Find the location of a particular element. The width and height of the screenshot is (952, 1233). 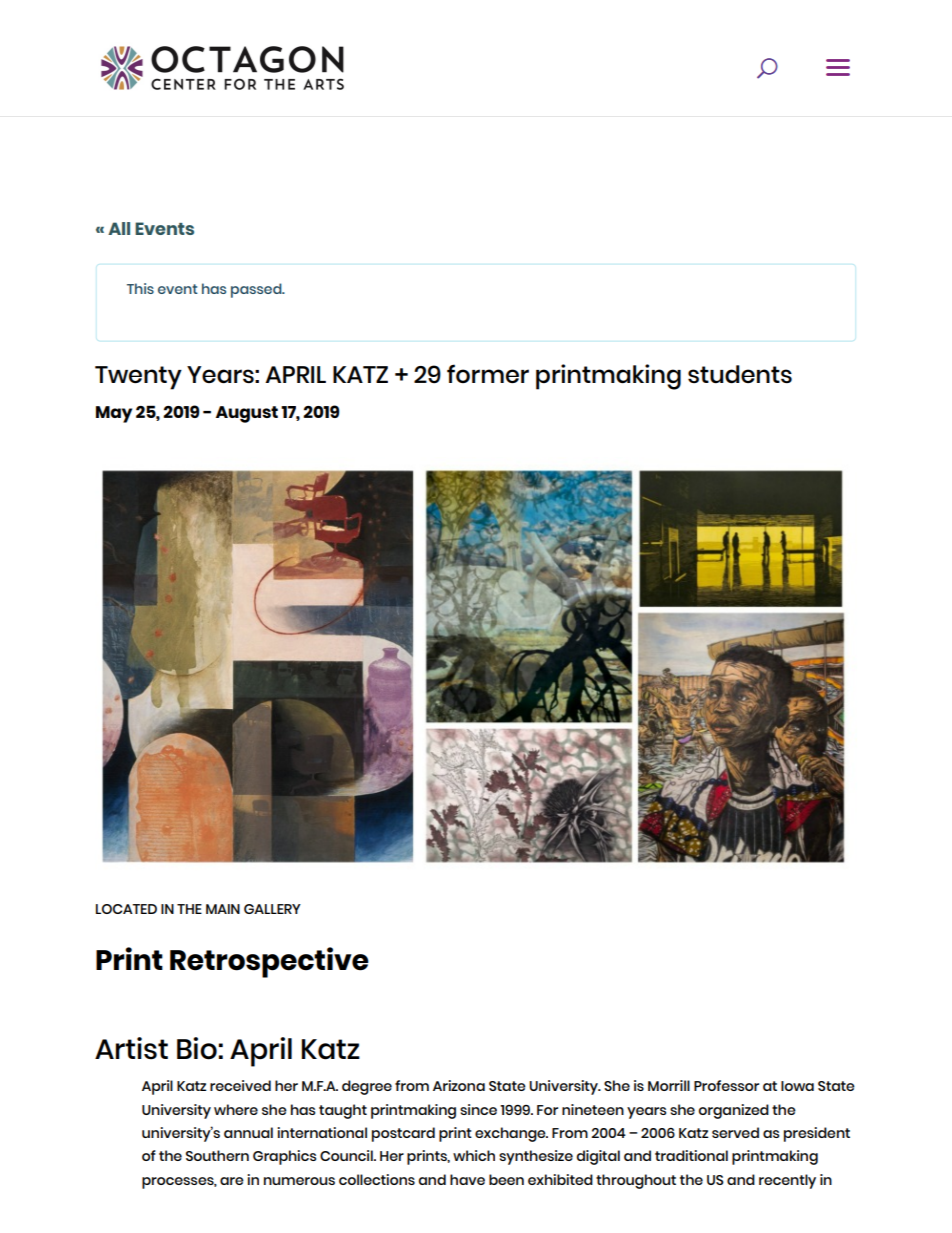

former is located at coordinates (488, 373).
